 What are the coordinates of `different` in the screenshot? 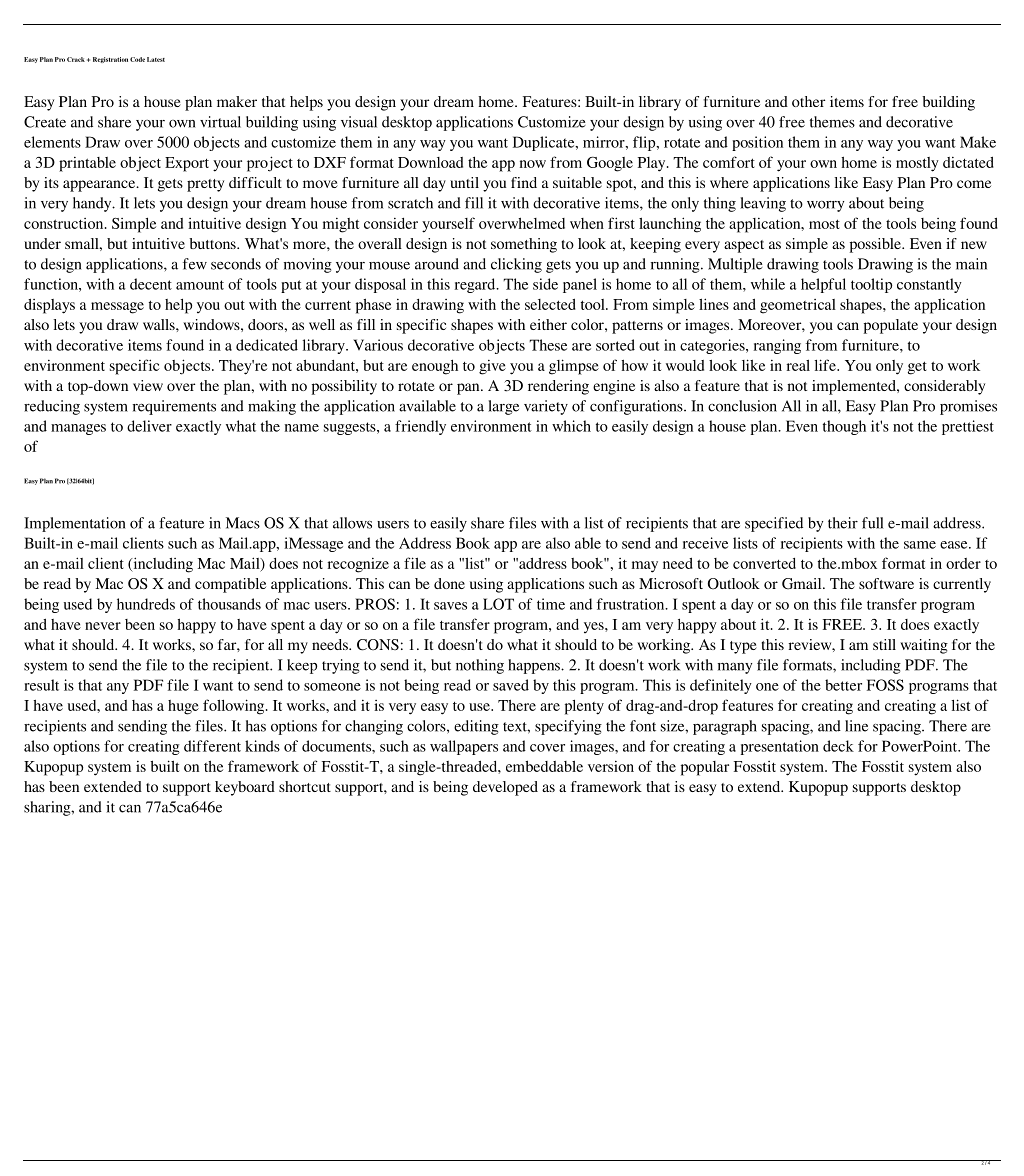 It's located at (212, 746).
